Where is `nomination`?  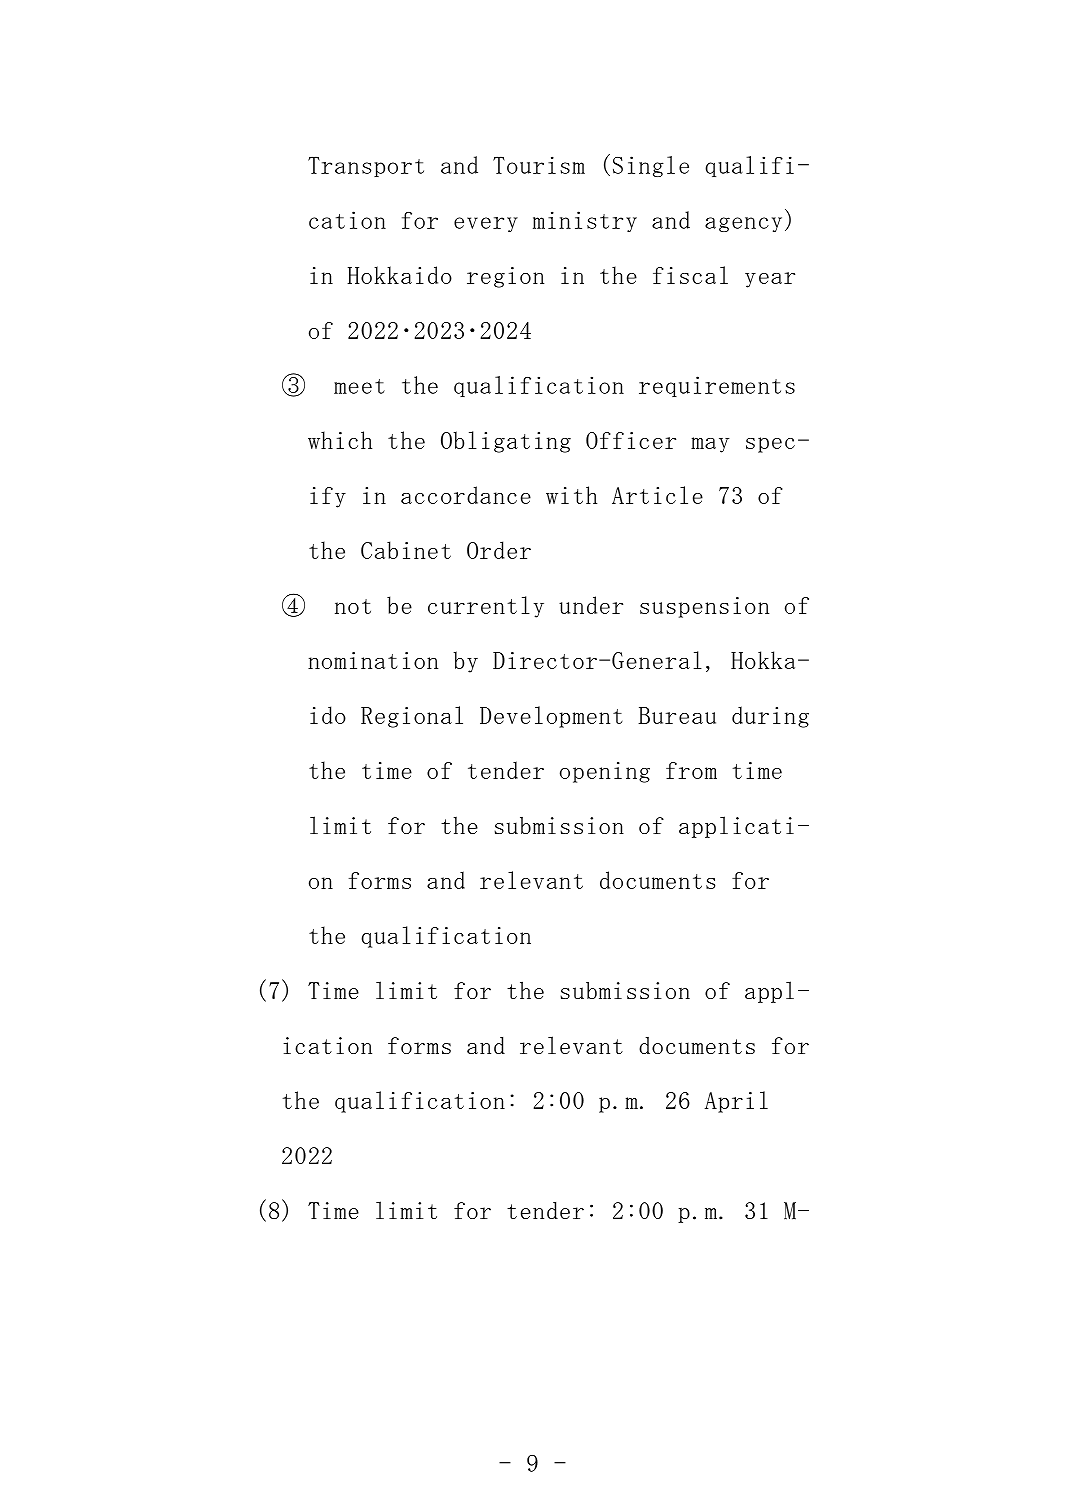
nomination is located at coordinates (373, 660).
